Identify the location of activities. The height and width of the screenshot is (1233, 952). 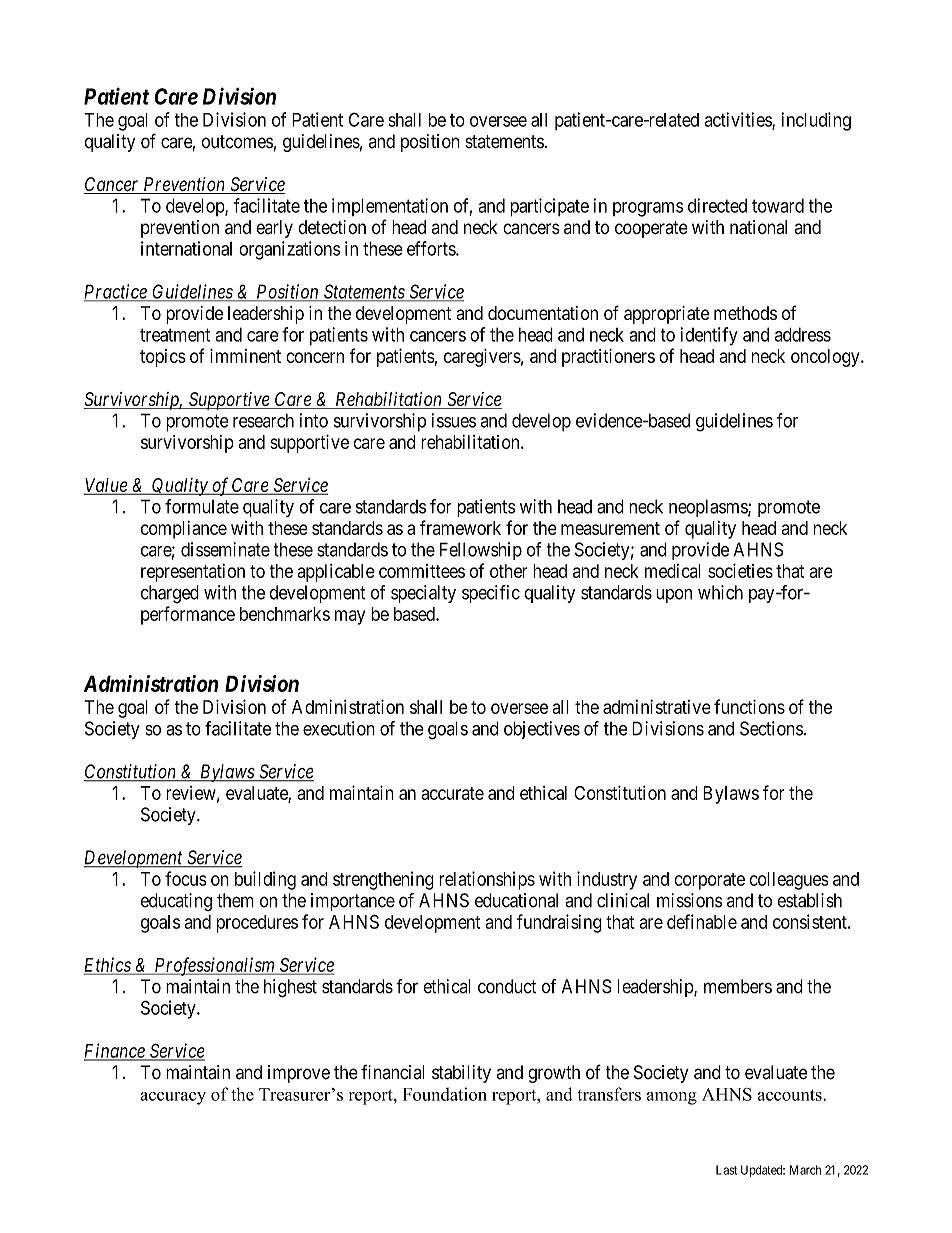
(738, 120).
